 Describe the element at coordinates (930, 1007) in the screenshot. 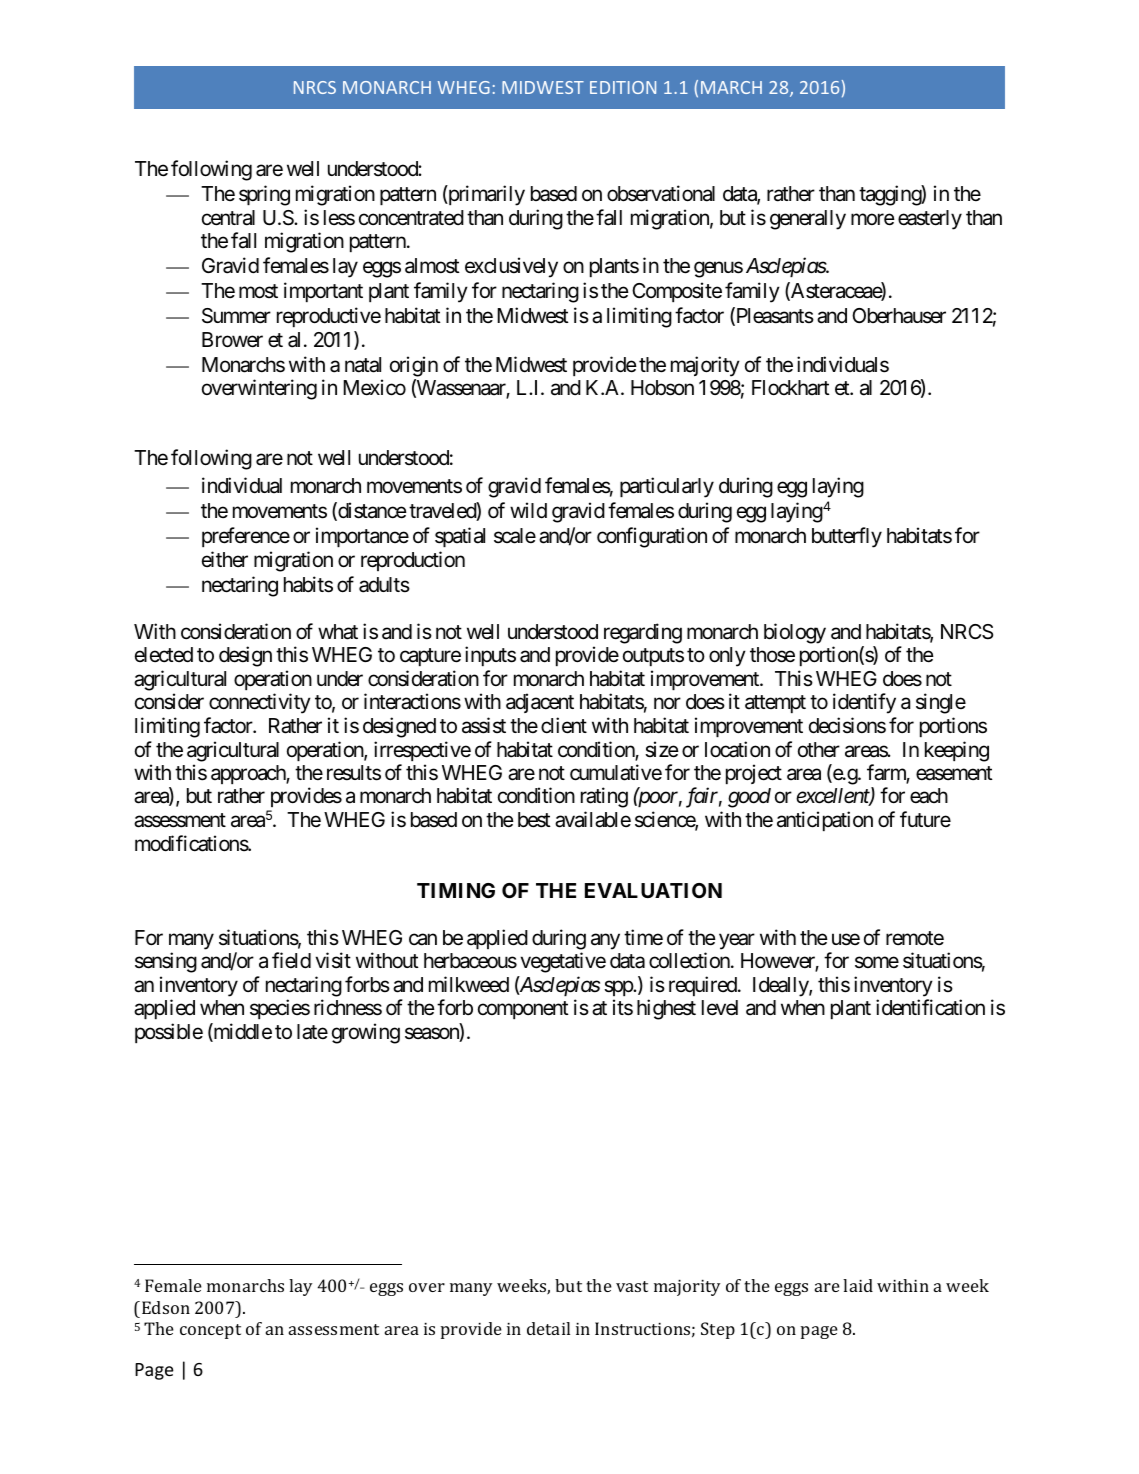

I see `identification` at that location.
